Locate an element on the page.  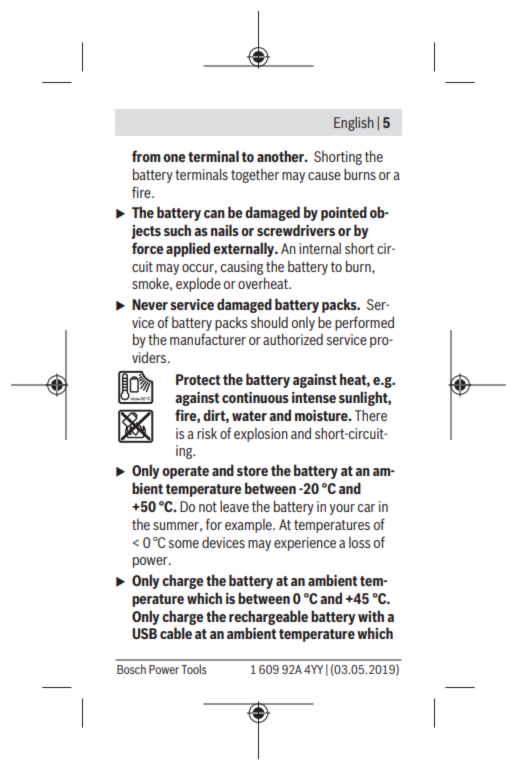
English is located at coordinates (354, 124).
